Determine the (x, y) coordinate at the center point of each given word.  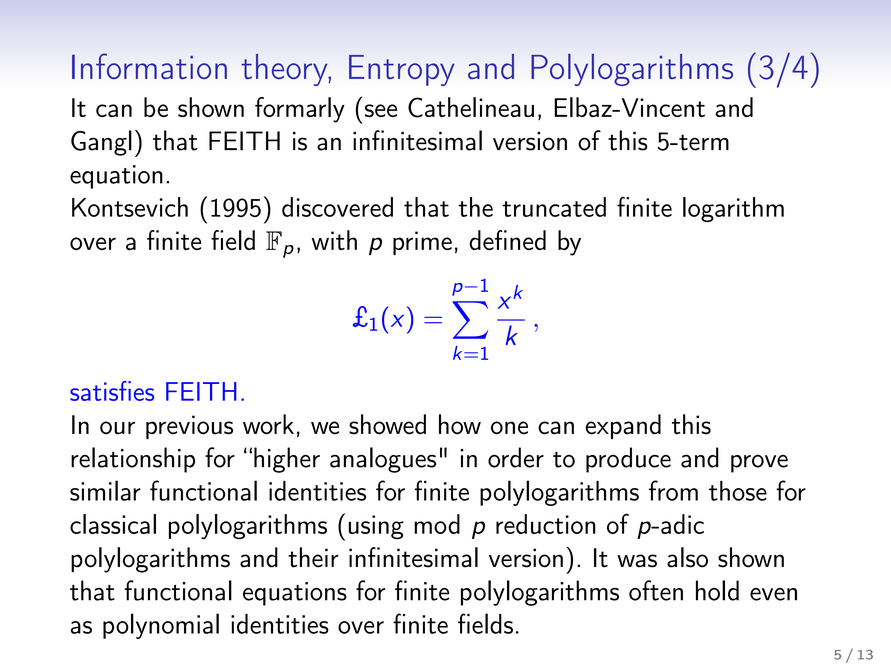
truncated (554, 207)
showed (387, 424)
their (313, 557)
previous (189, 427)
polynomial (161, 626)
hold (717, 590)
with (334, 240)
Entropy (402, 70)
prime (422, 243)
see (381, 110)
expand (623, 426)
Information (149, 66)
